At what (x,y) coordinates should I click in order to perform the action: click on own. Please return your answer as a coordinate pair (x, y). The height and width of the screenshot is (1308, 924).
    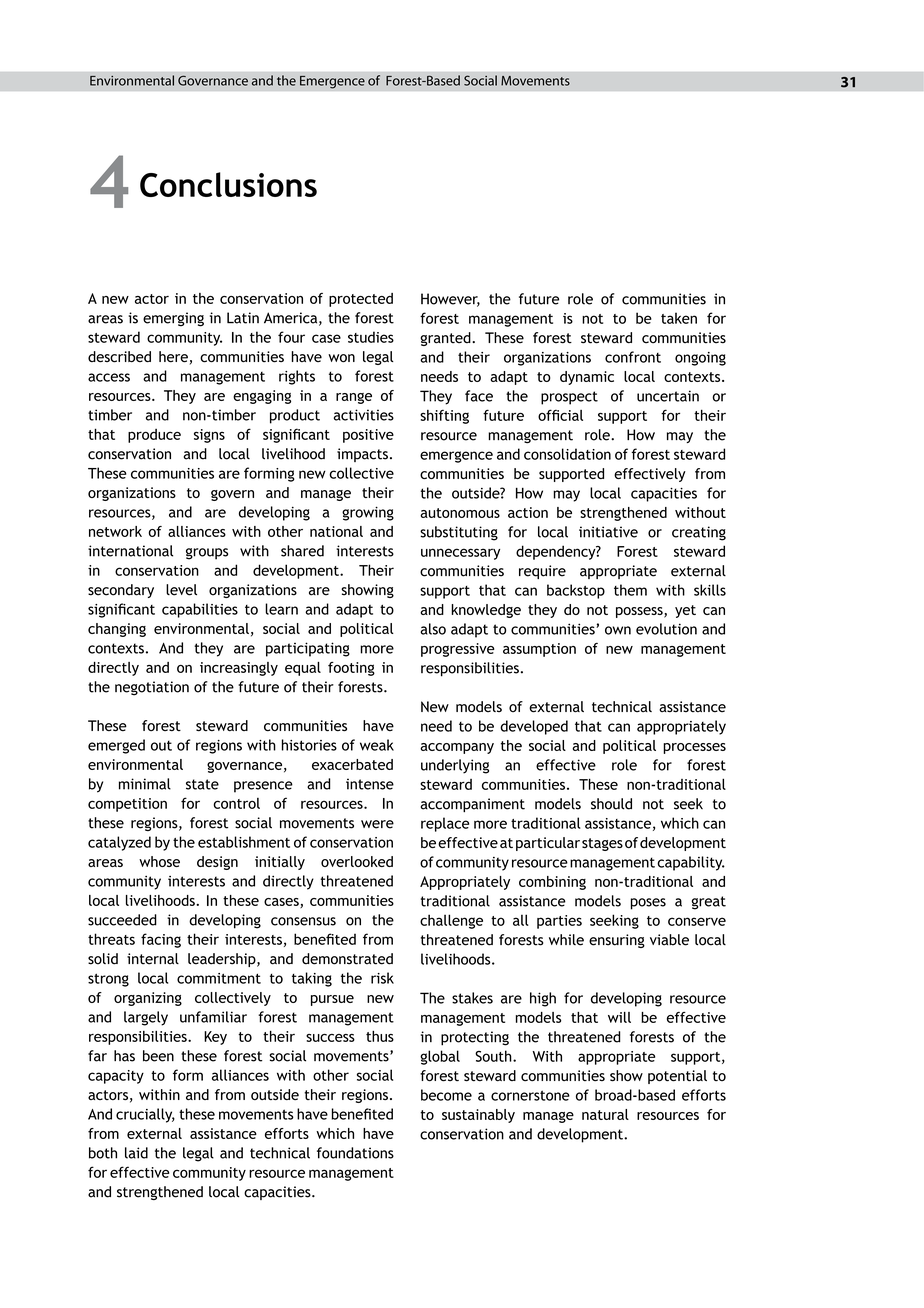
    Looking at the image, I should click on (618, 630).
